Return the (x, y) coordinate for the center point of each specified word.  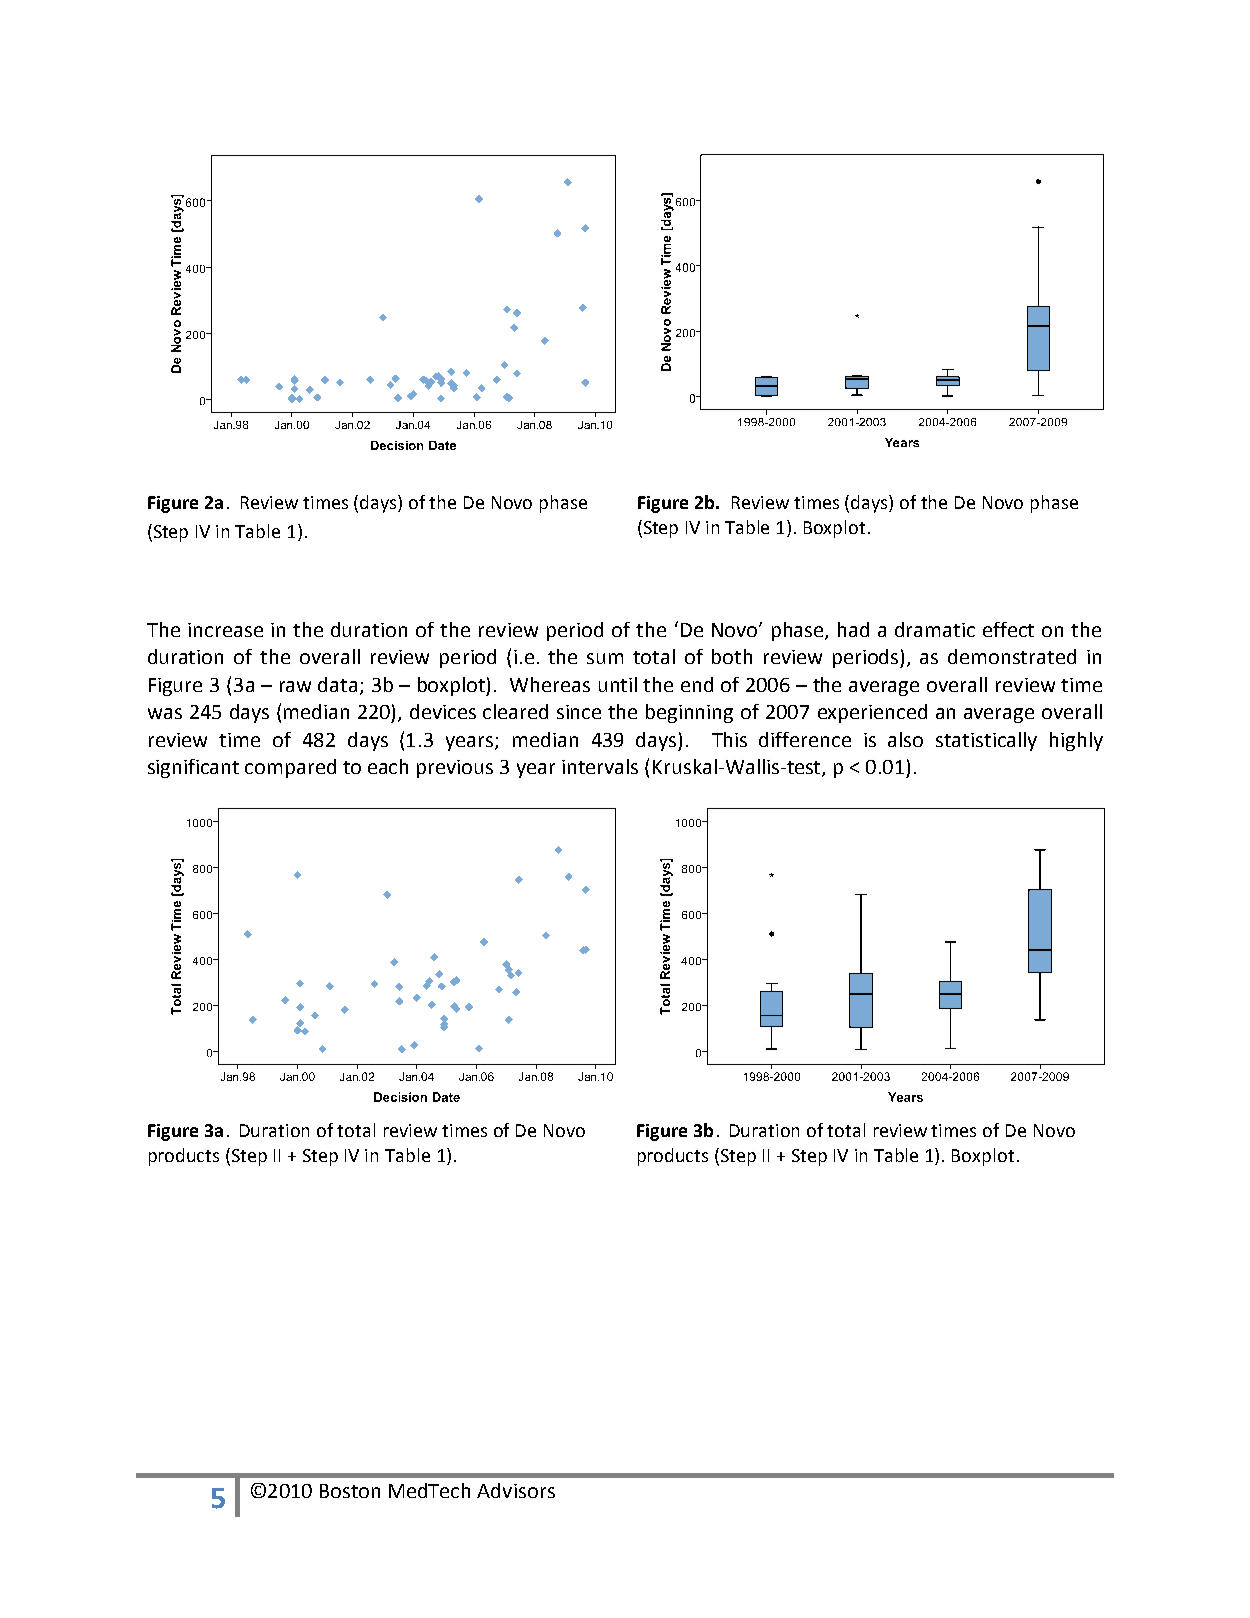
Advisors (516, 1490)
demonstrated (1012, 656)
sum (605, 658)
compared (290, 768)
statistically (986, 741)
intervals (600, 766)
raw (295, 686)
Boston (350, 1491)
